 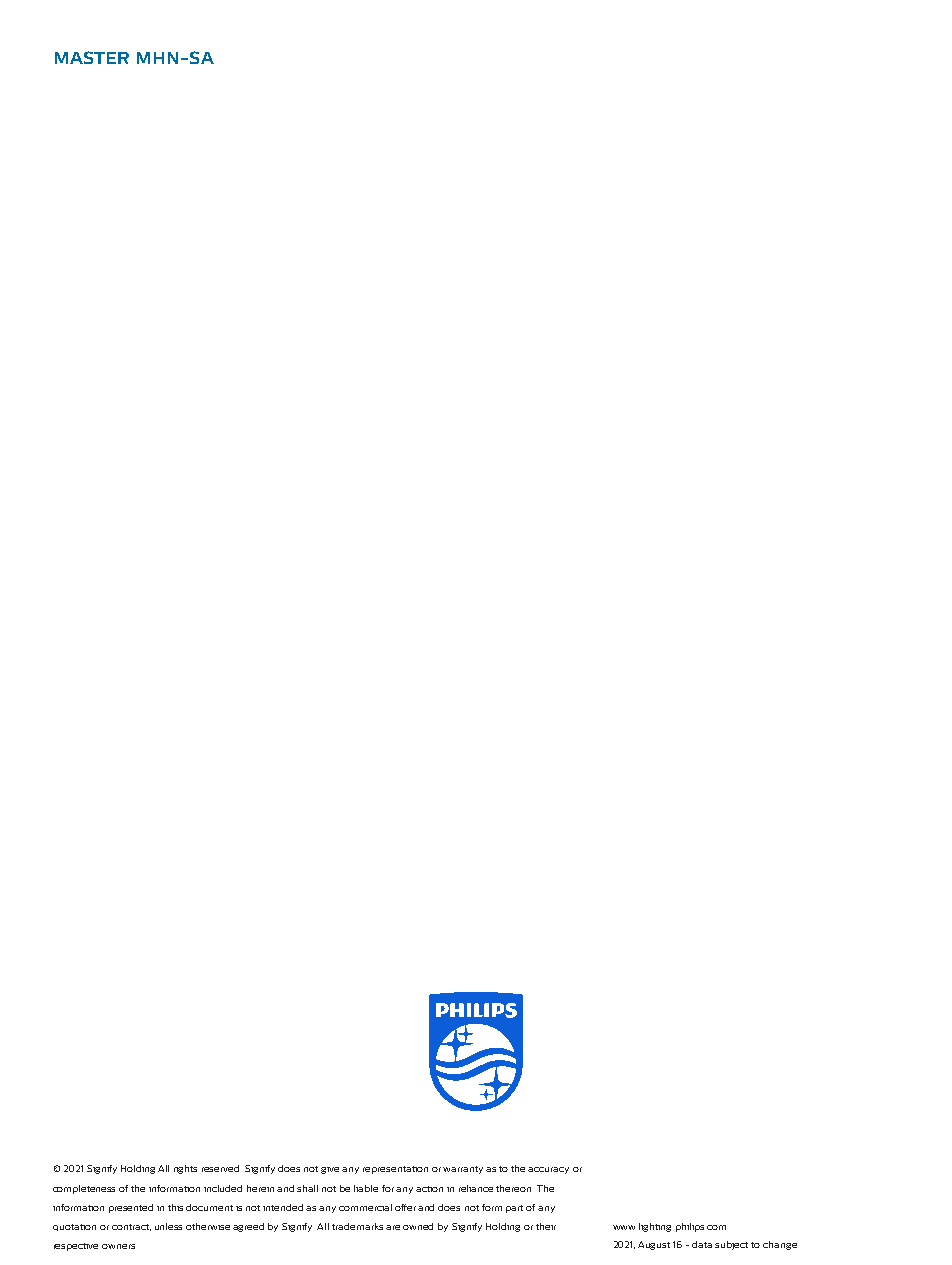 I want to click on owned, so click(x=418, y=1226).
